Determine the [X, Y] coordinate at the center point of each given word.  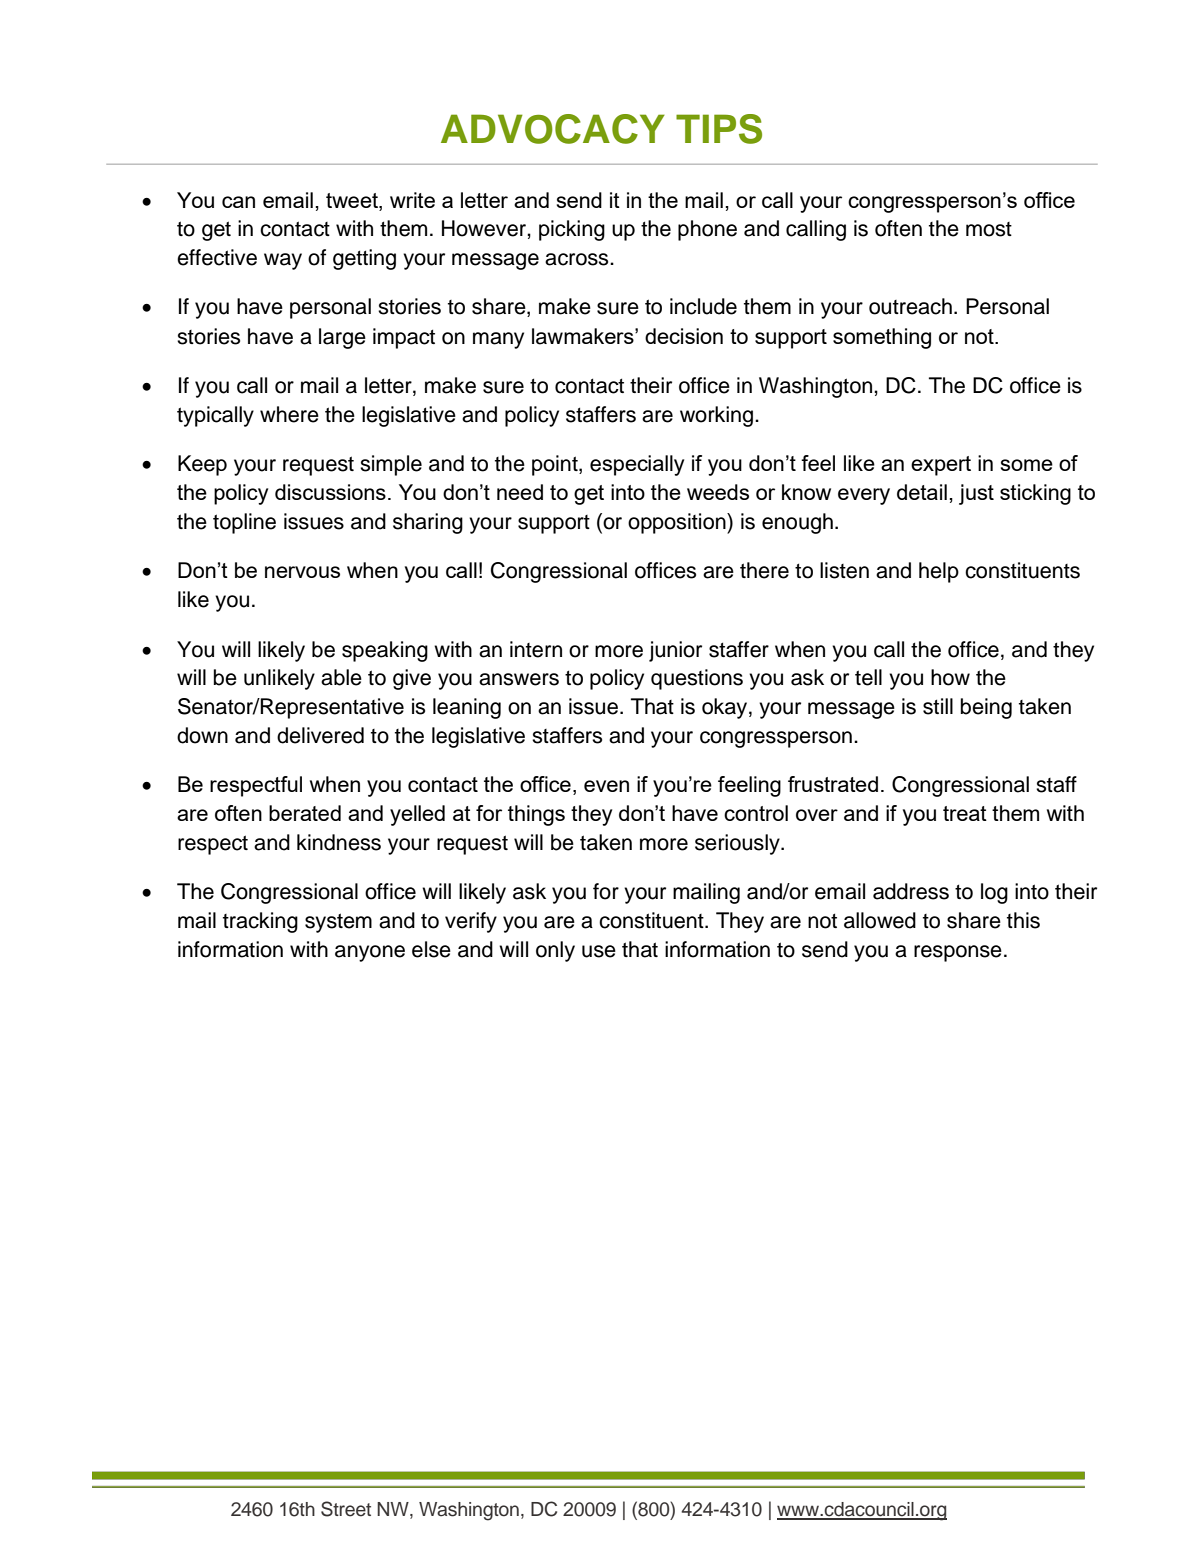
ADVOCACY [553, 129]
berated [305, 813]
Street [346, 1509]
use [599, 951]
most [989, 229]
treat [965, 813]
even [606, 786]
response [958, 953]
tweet [353, 200]
